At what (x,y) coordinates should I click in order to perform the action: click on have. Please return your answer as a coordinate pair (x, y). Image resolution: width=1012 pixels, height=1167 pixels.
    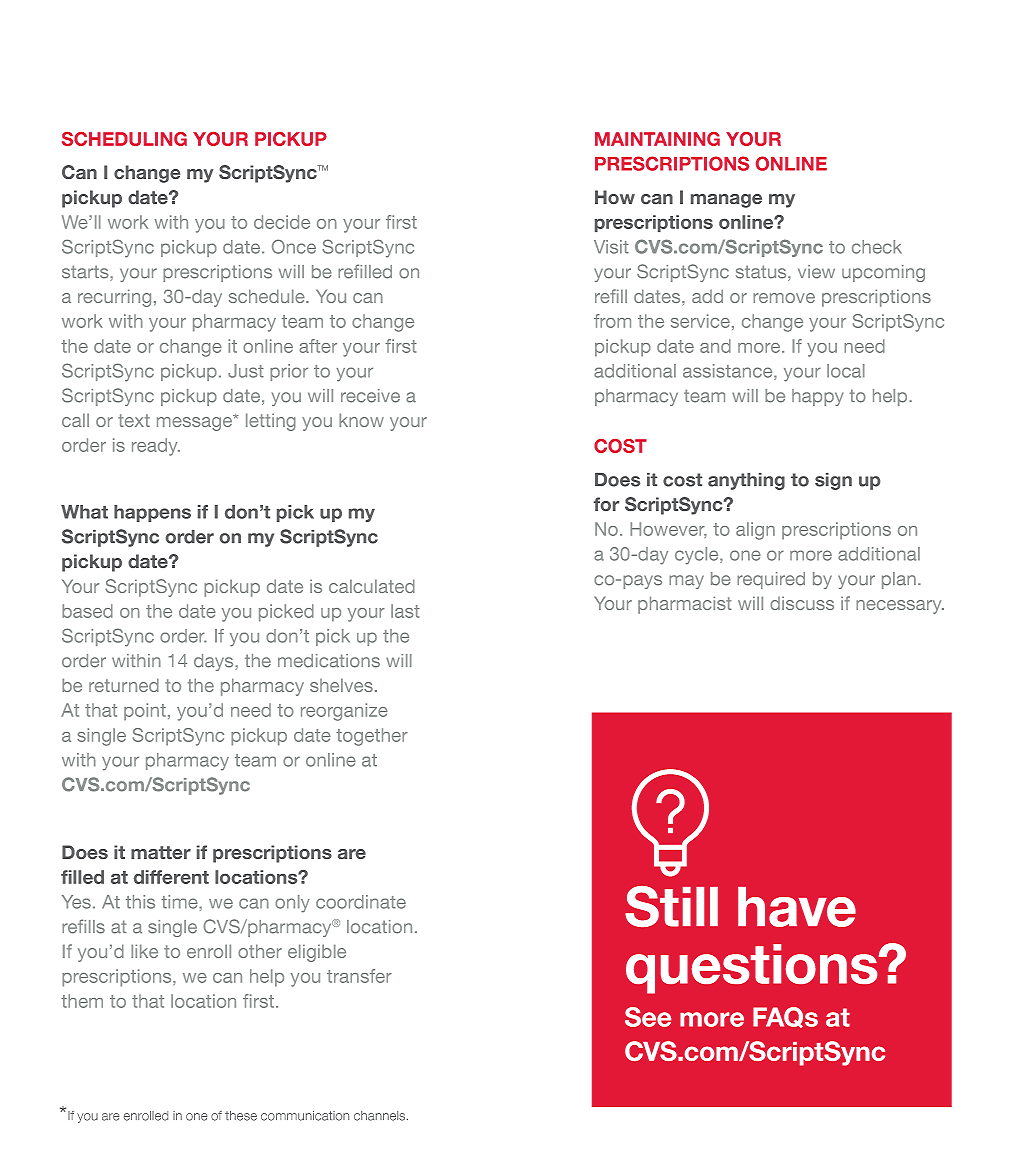
    Looking at the image, I should click on (797, 907).
